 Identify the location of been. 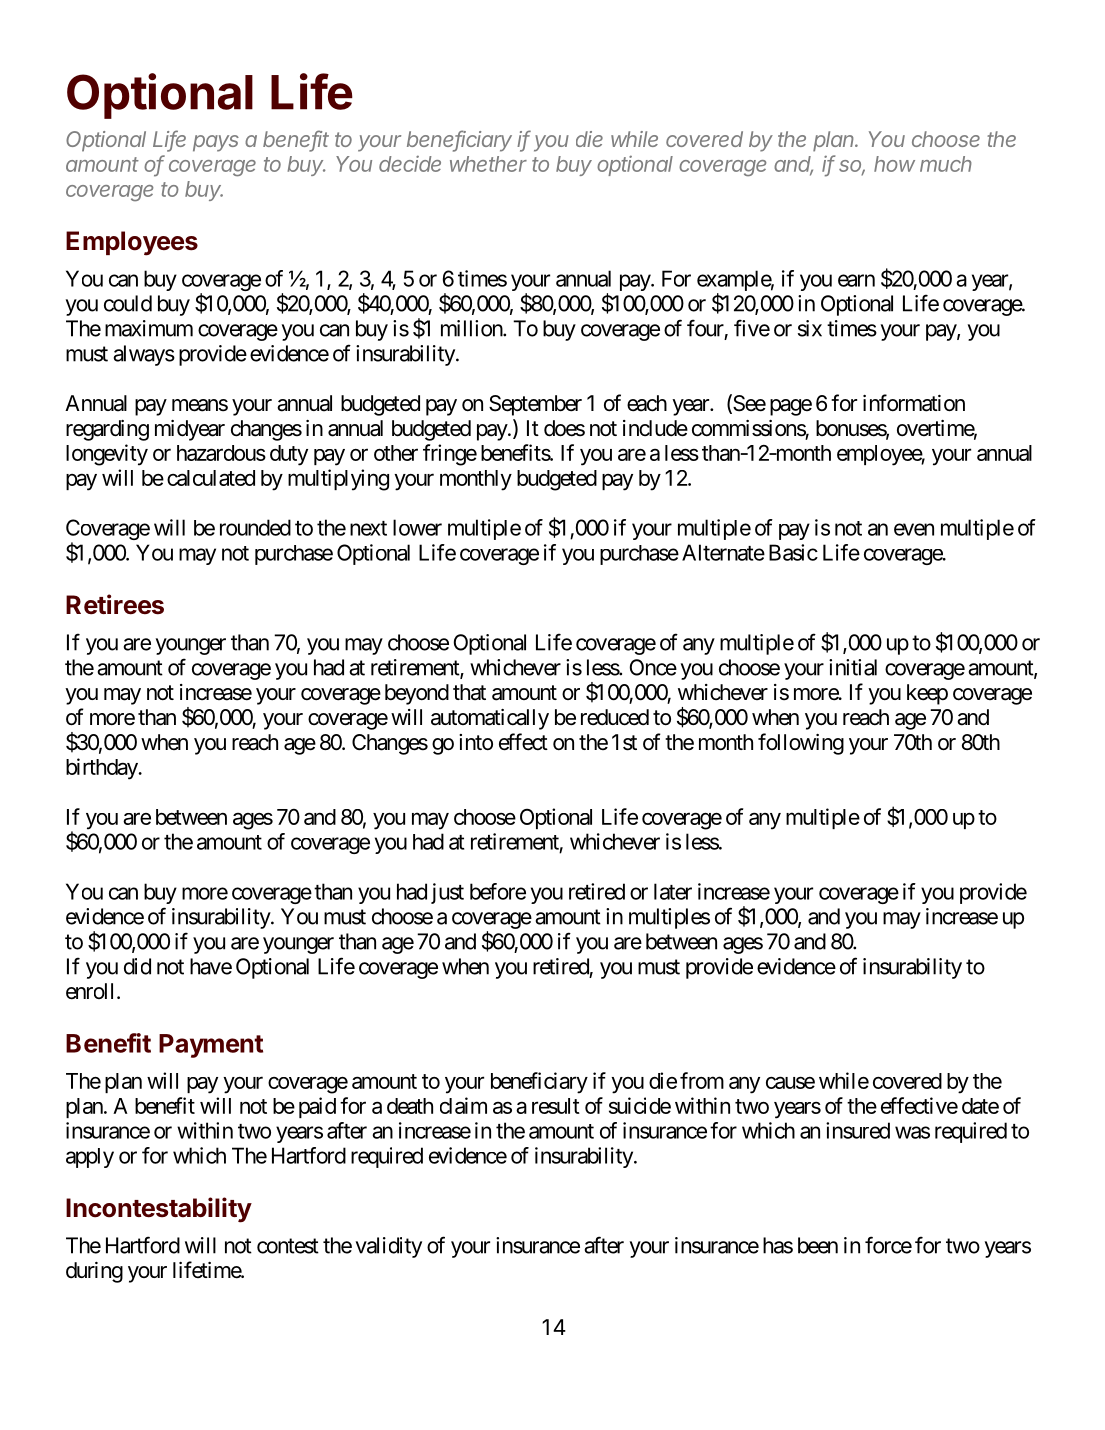
(818, 1245).
